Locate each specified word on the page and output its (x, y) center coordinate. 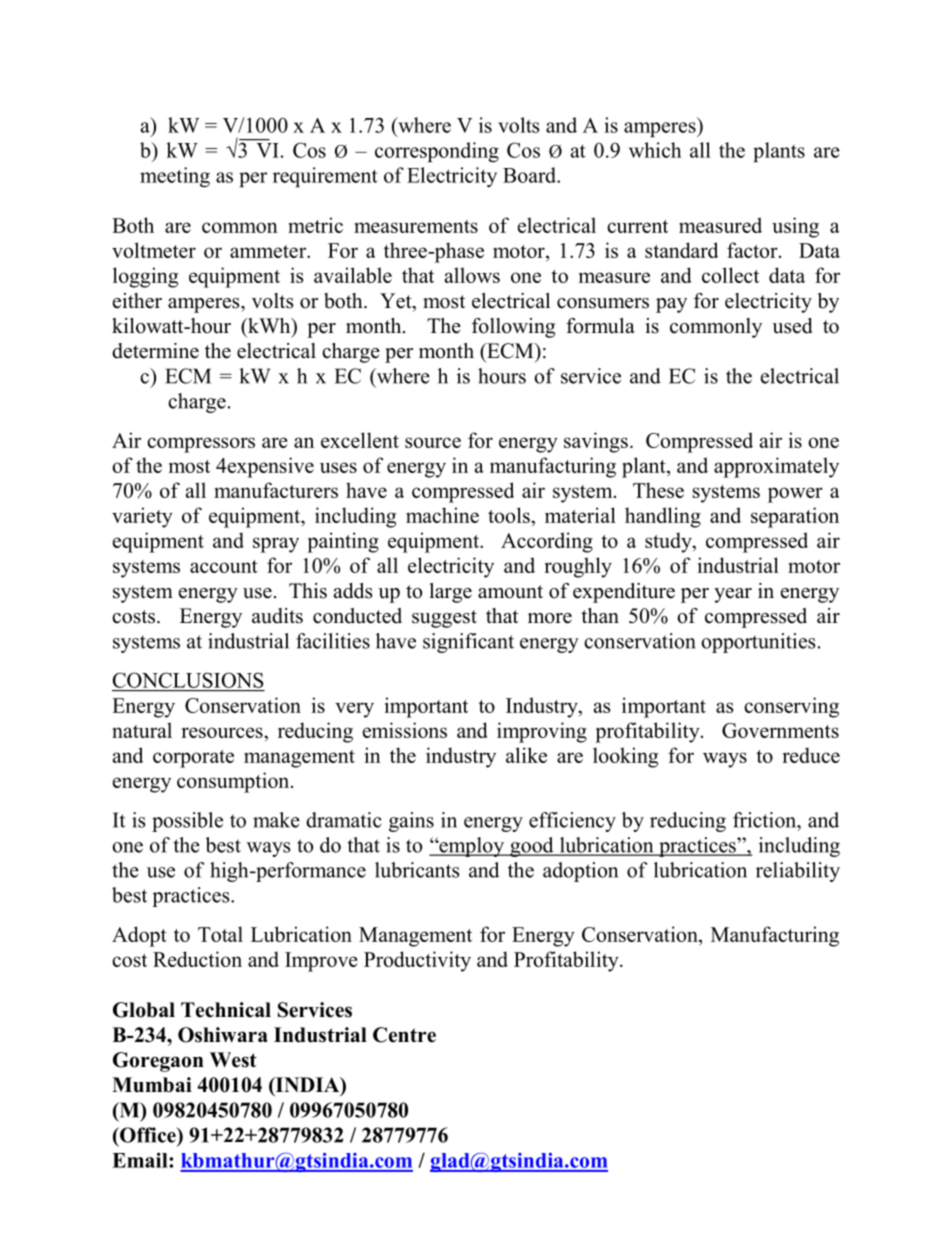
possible (187, 822)
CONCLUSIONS (188, 680)
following (513, 328)
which (655, 150)
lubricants (417, 870)
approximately (776, 467)
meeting (175, 177)
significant (468, 643)
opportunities (758, 643)
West (233, 1060)
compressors (201, 445)
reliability (798, 872)
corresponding (437, 152)
